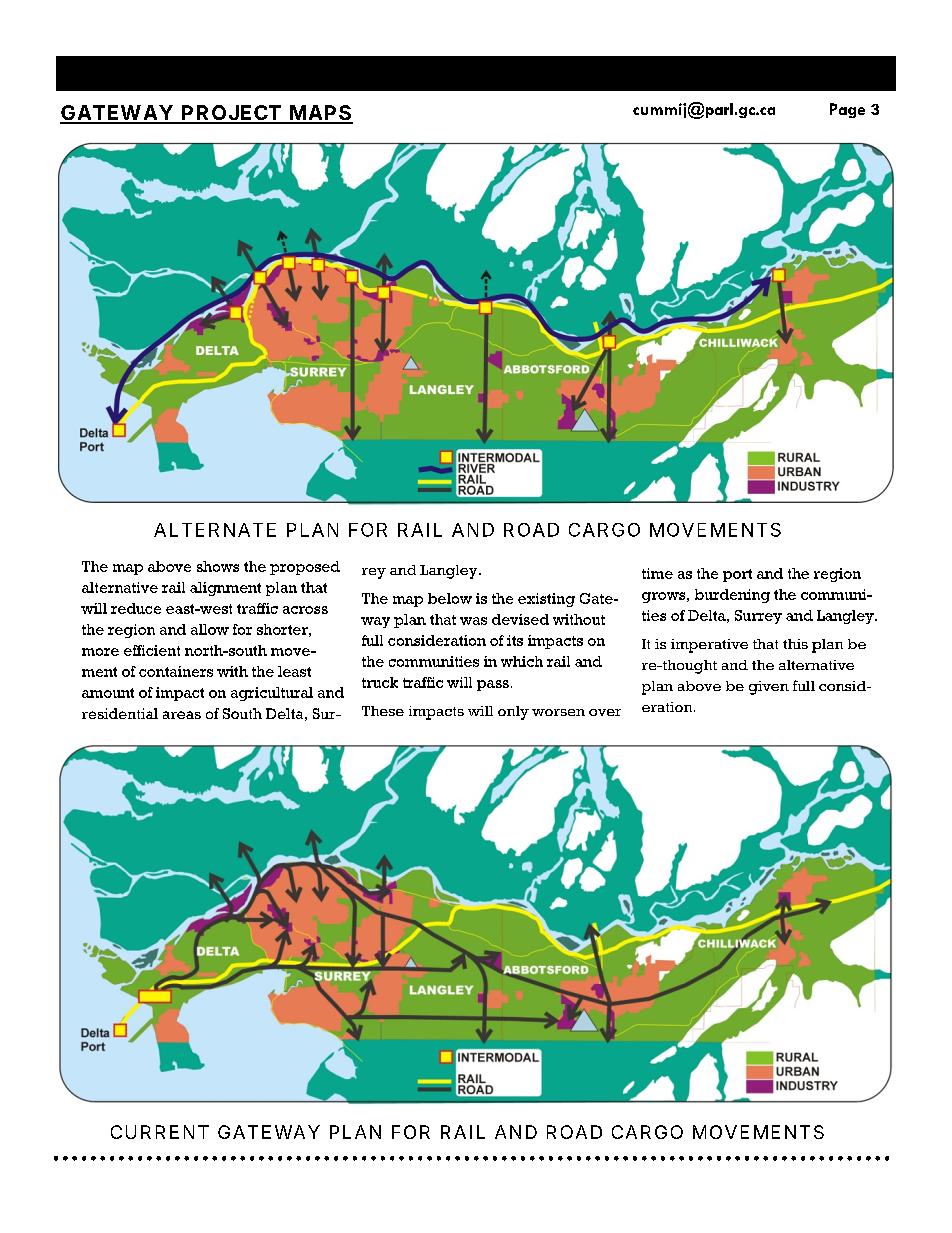  Describe the element at coordinates (513, 713) in the screenshot. I see `only` at that location.
